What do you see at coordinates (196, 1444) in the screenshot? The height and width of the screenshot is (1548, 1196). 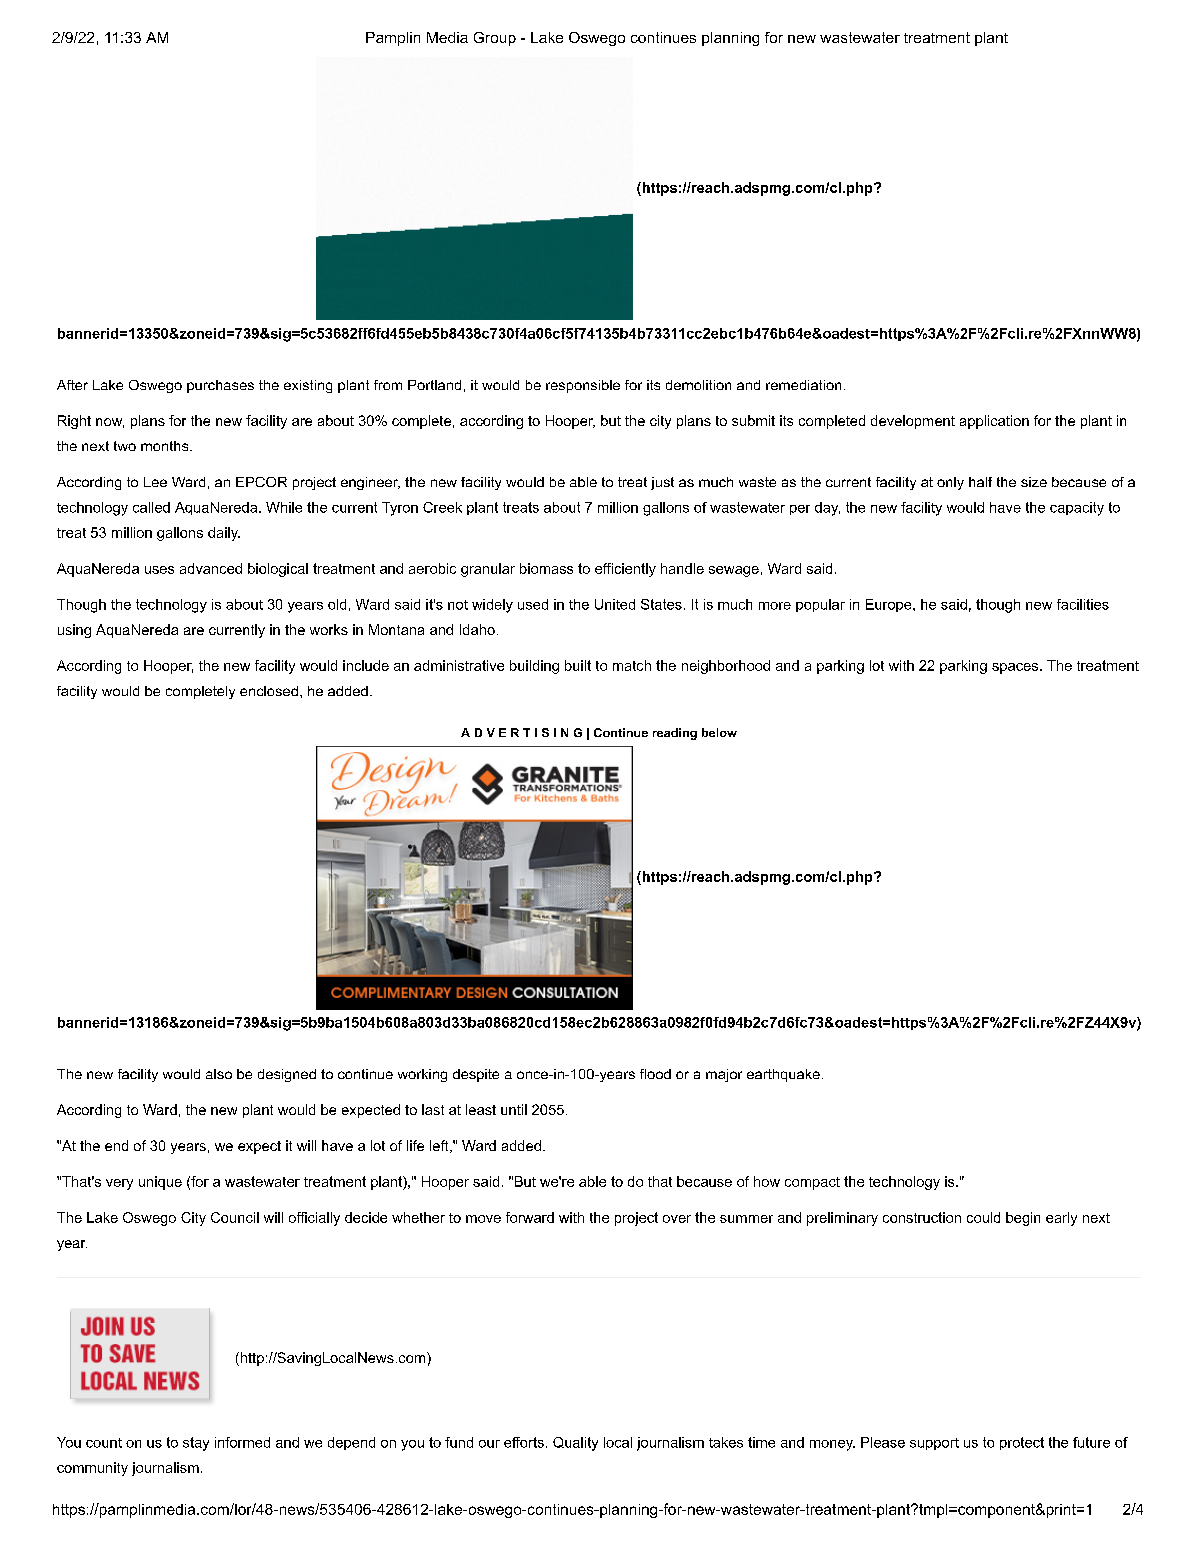 I see `stay` at bounding box center [196, 1444].
